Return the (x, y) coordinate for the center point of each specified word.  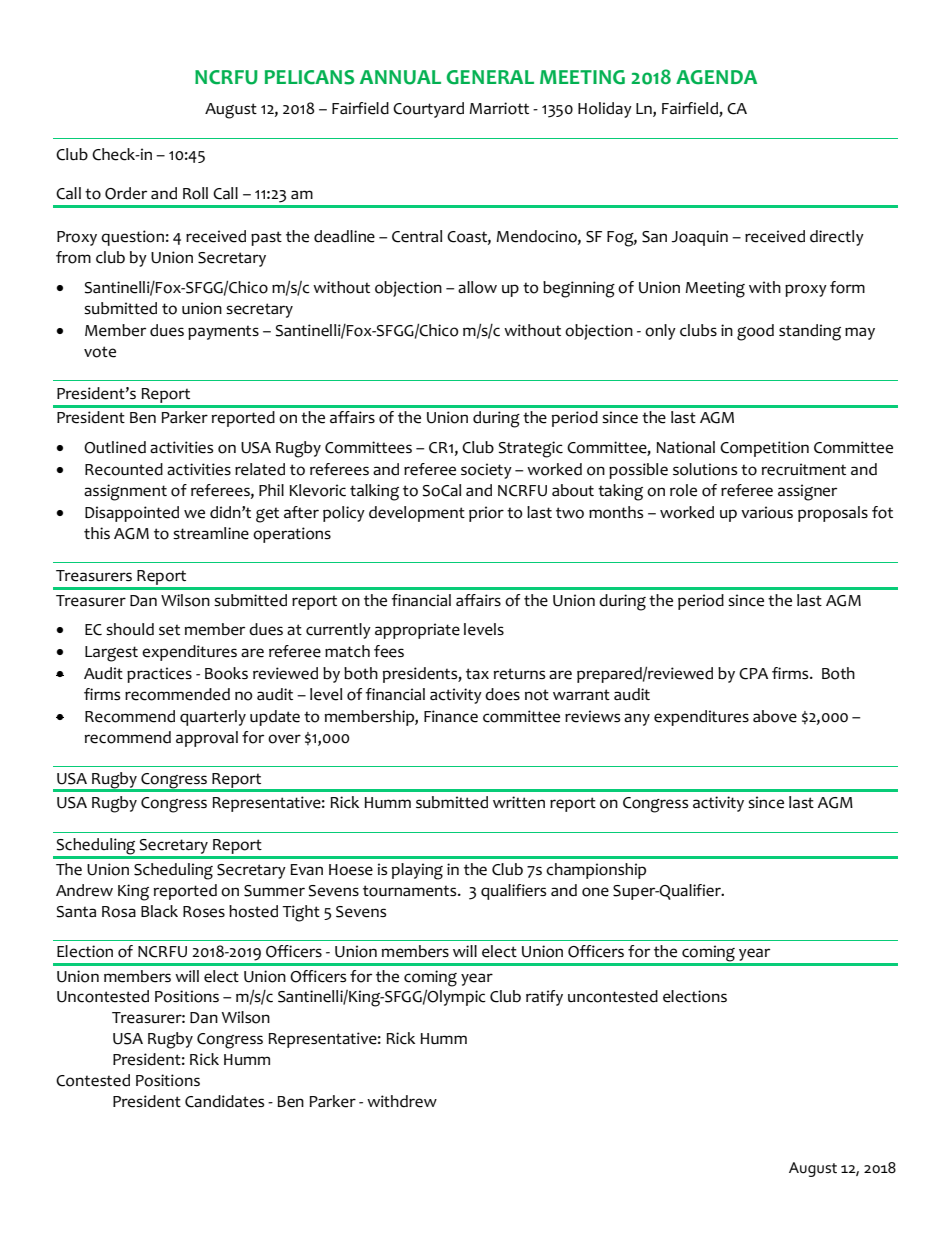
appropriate (417, 631)
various (767, 512)
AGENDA (716, 77)
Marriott (499, 108)
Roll (195, 193)
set (169, 630)
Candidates (224, 1101)
